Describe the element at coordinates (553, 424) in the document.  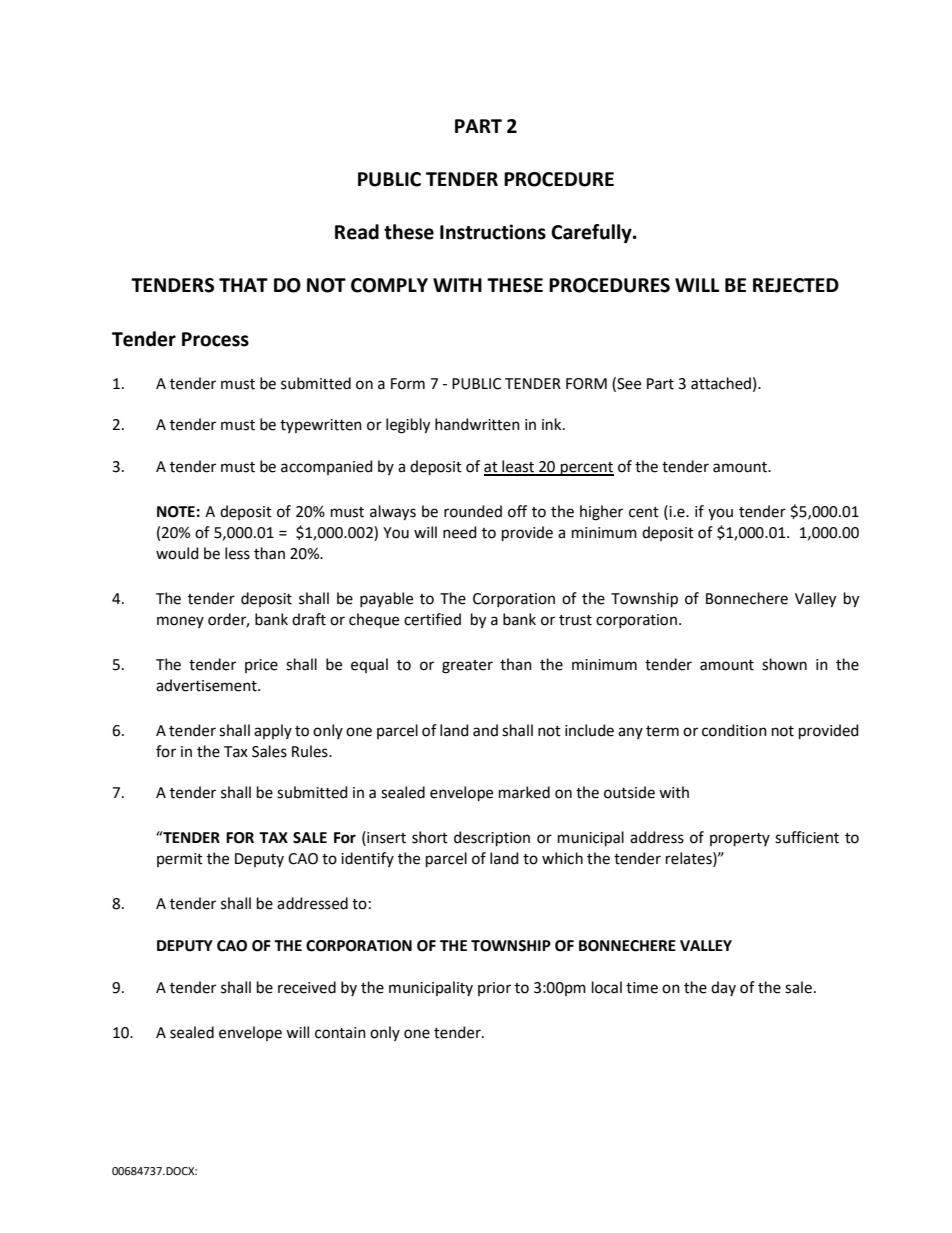
I see `ink` at that location.
